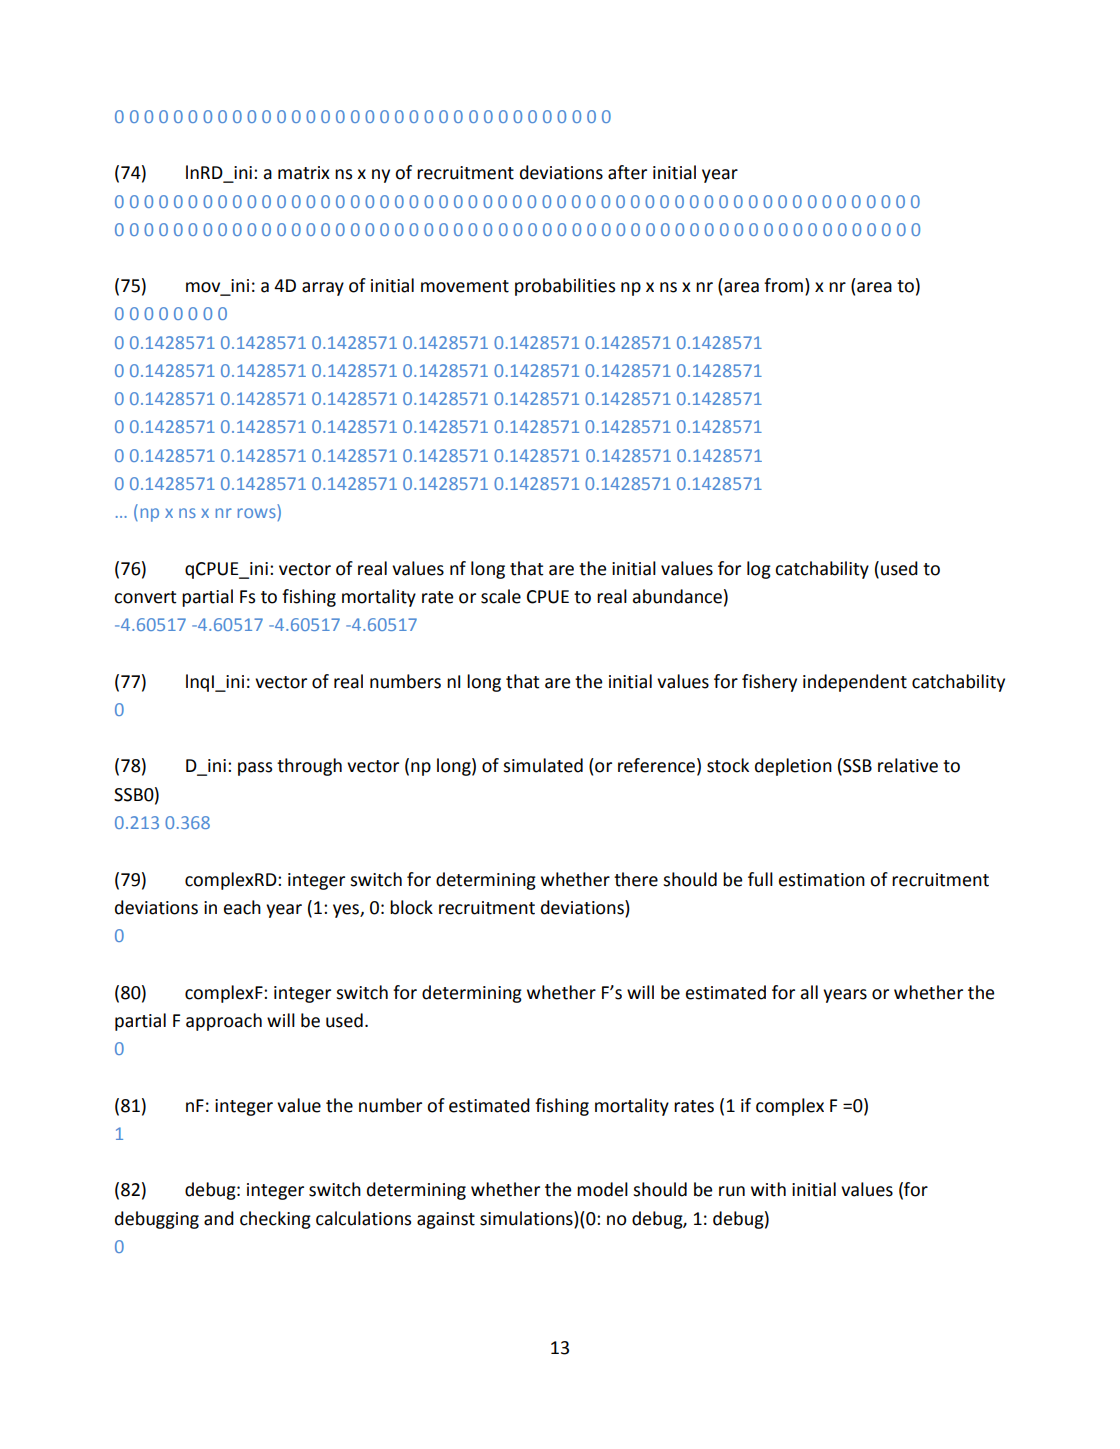 The height and width of the document is (1449, 1120). I want to click on from, so click(783, 285).
